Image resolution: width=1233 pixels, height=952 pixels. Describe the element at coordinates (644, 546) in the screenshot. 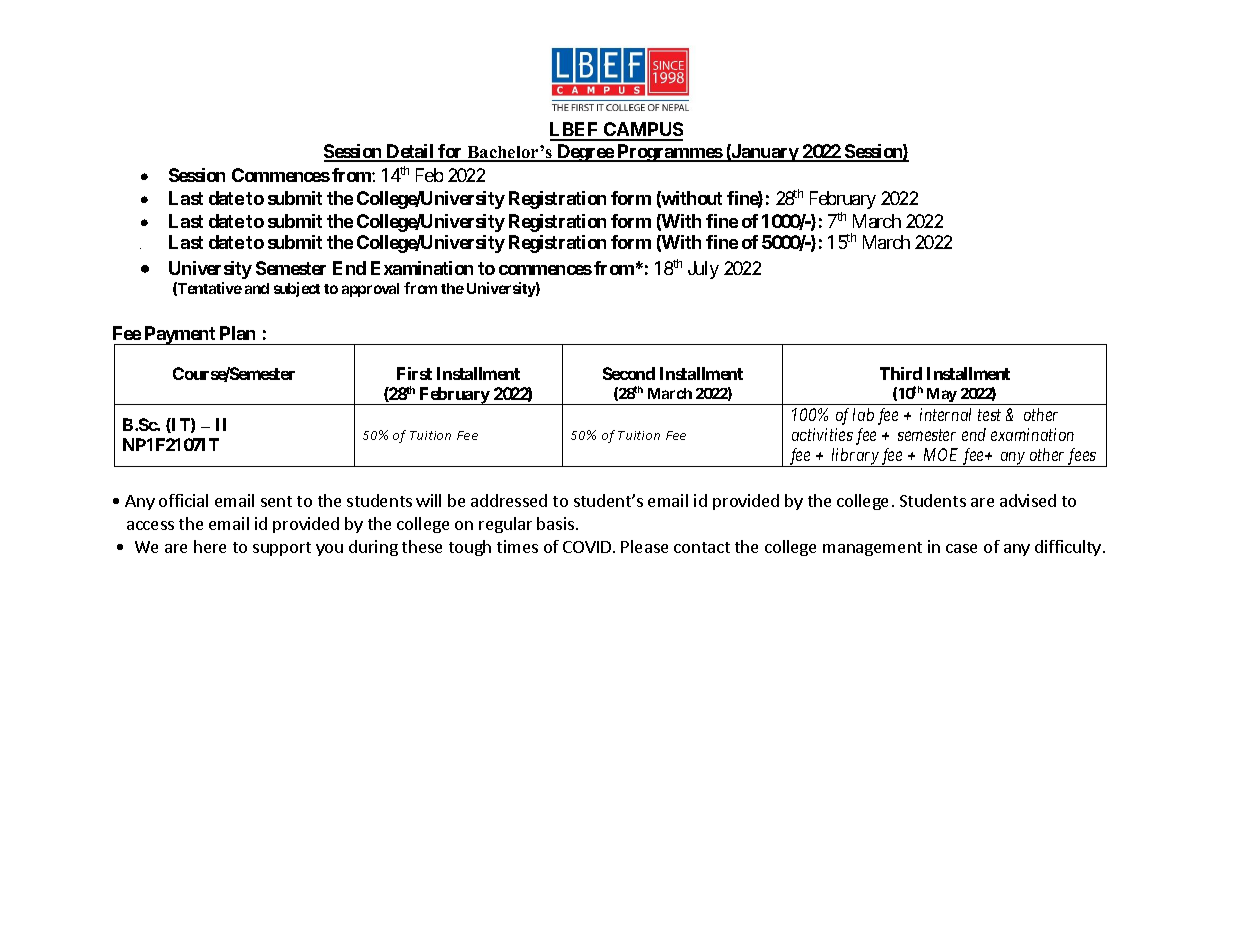

I see `Please` at that location.
